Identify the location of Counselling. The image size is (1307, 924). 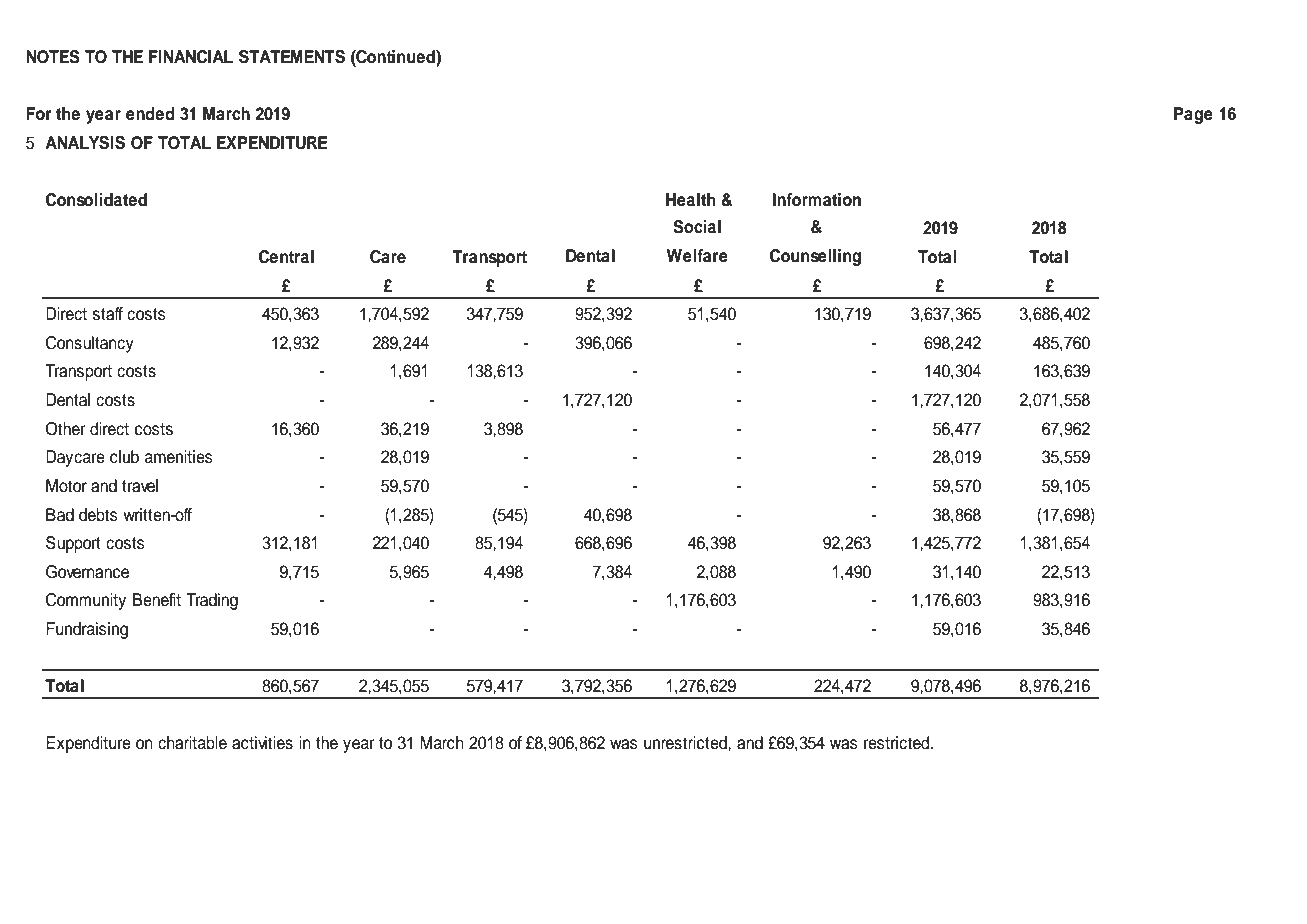
(815, 257).
